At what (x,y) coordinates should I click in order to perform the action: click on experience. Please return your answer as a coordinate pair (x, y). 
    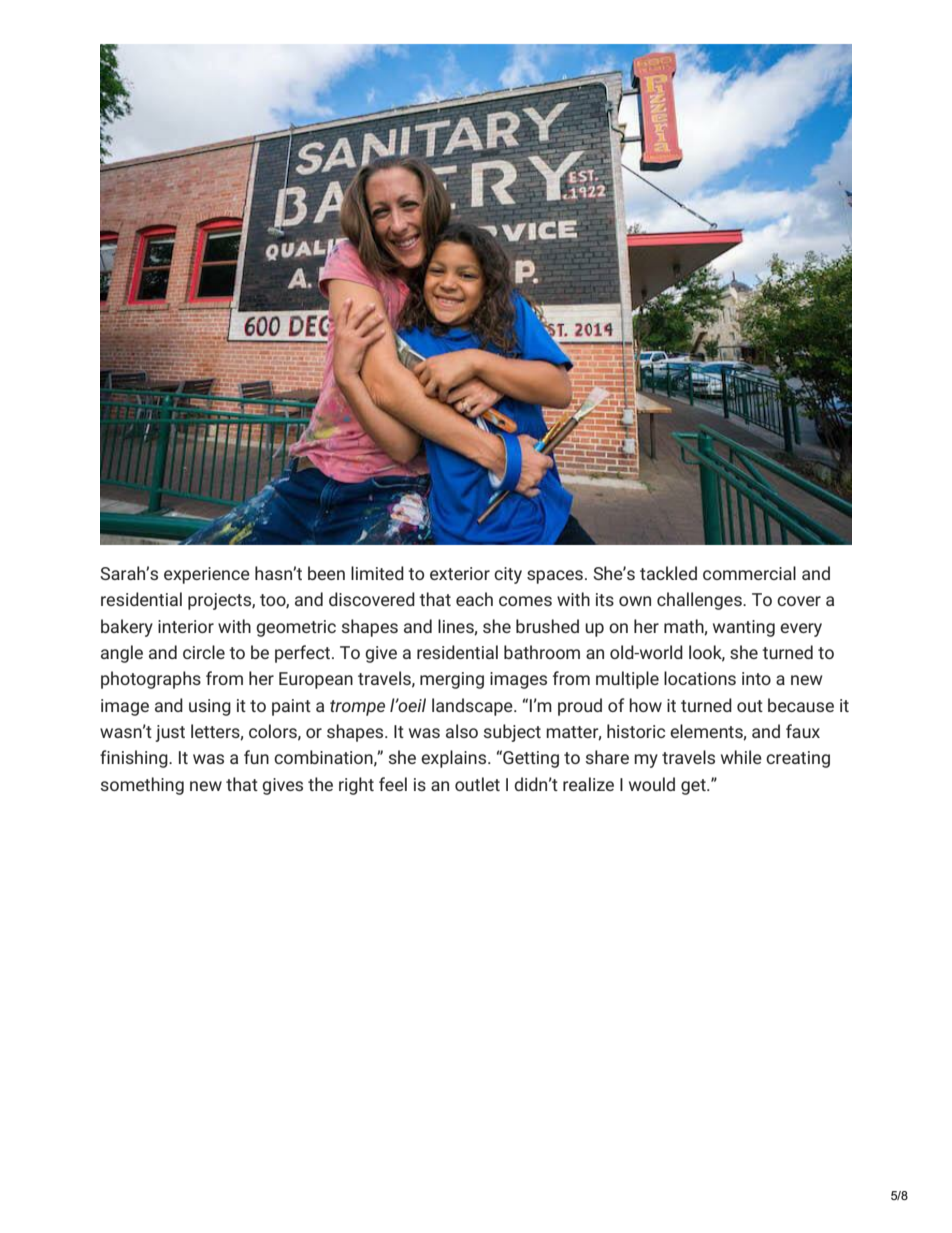
    Looking at the image, I should click on (207, 575).
